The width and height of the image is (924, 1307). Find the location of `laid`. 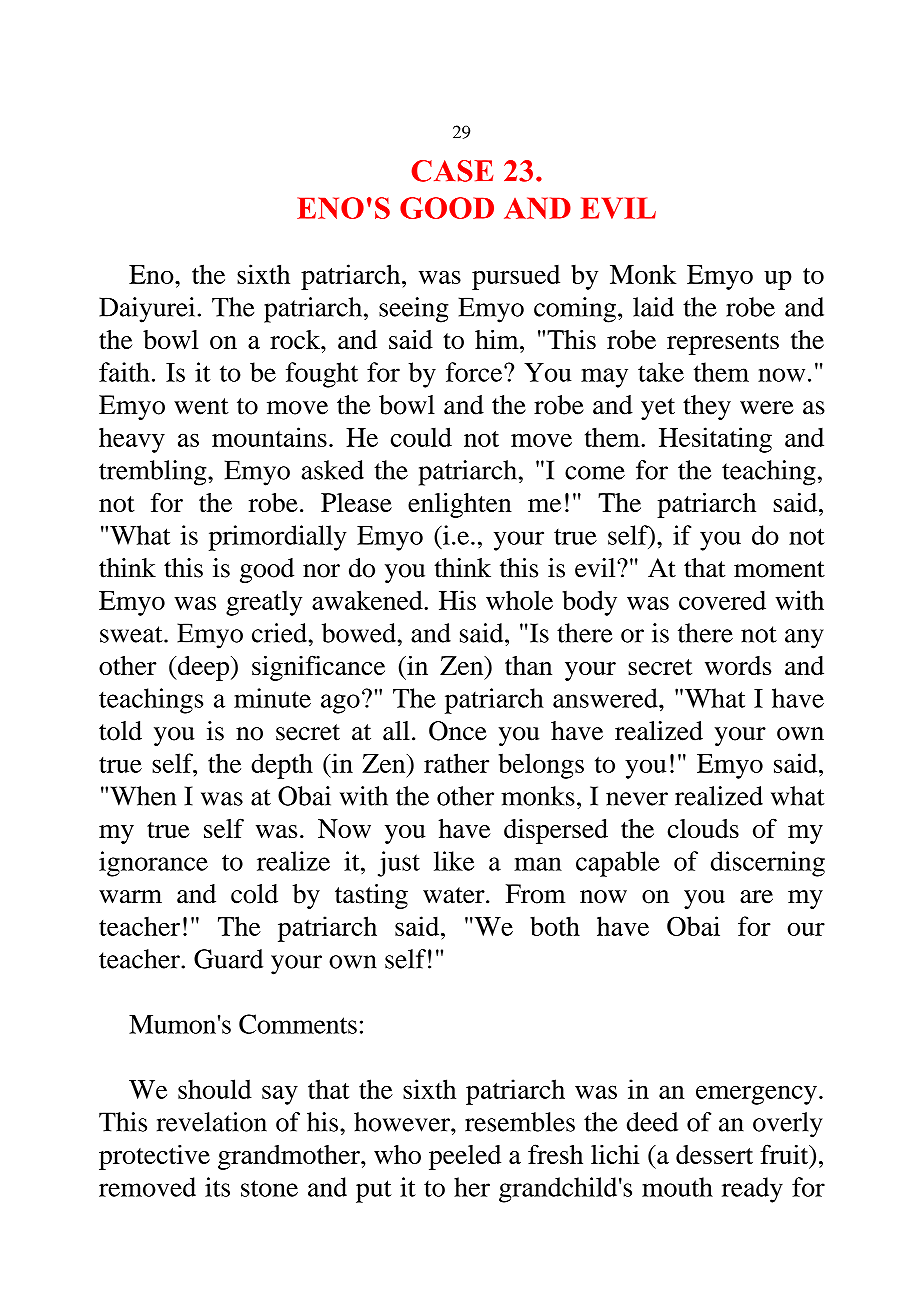

laid is located at coordinates (653, 307).
